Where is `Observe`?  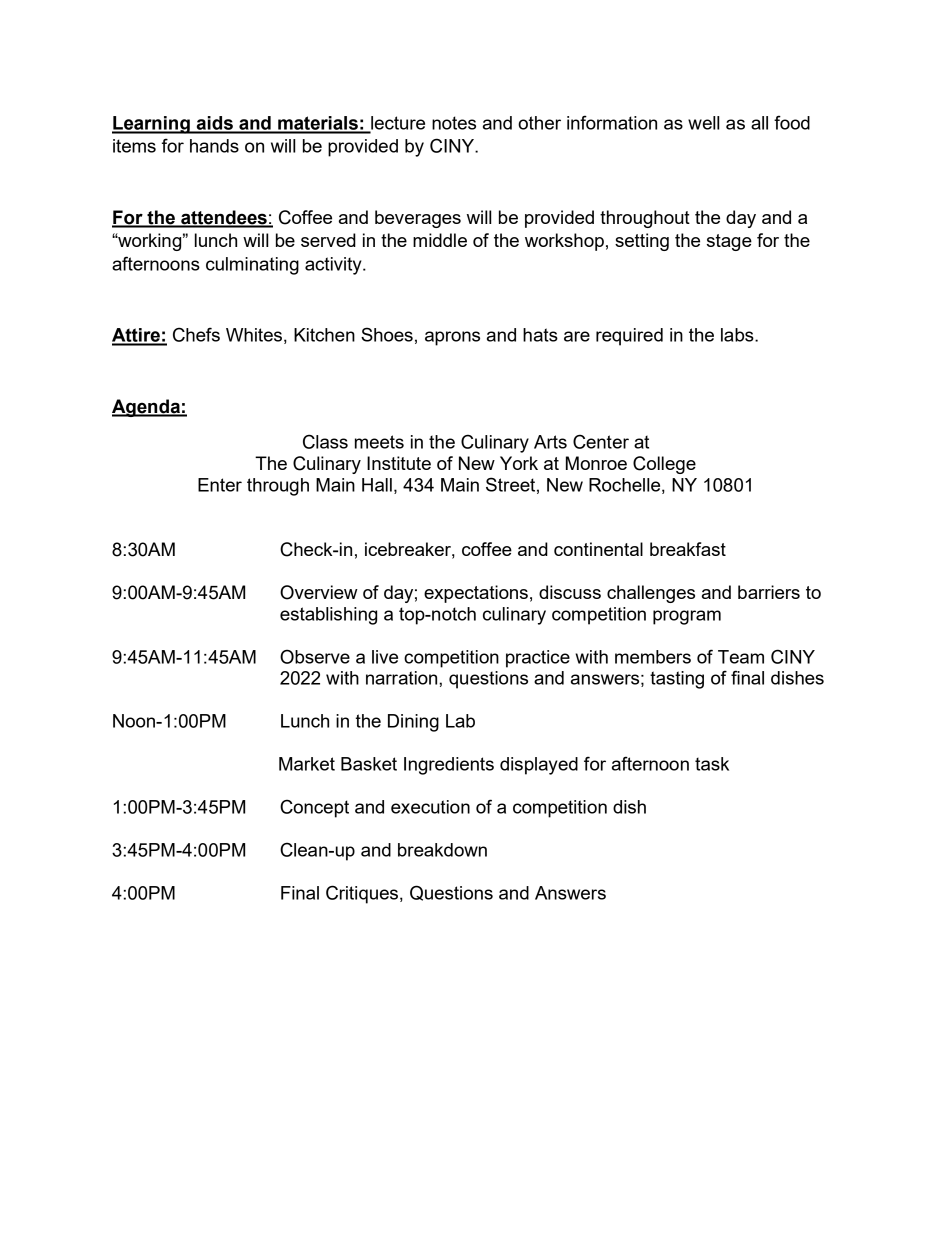 Observe is located at coordinates (315, 656).
